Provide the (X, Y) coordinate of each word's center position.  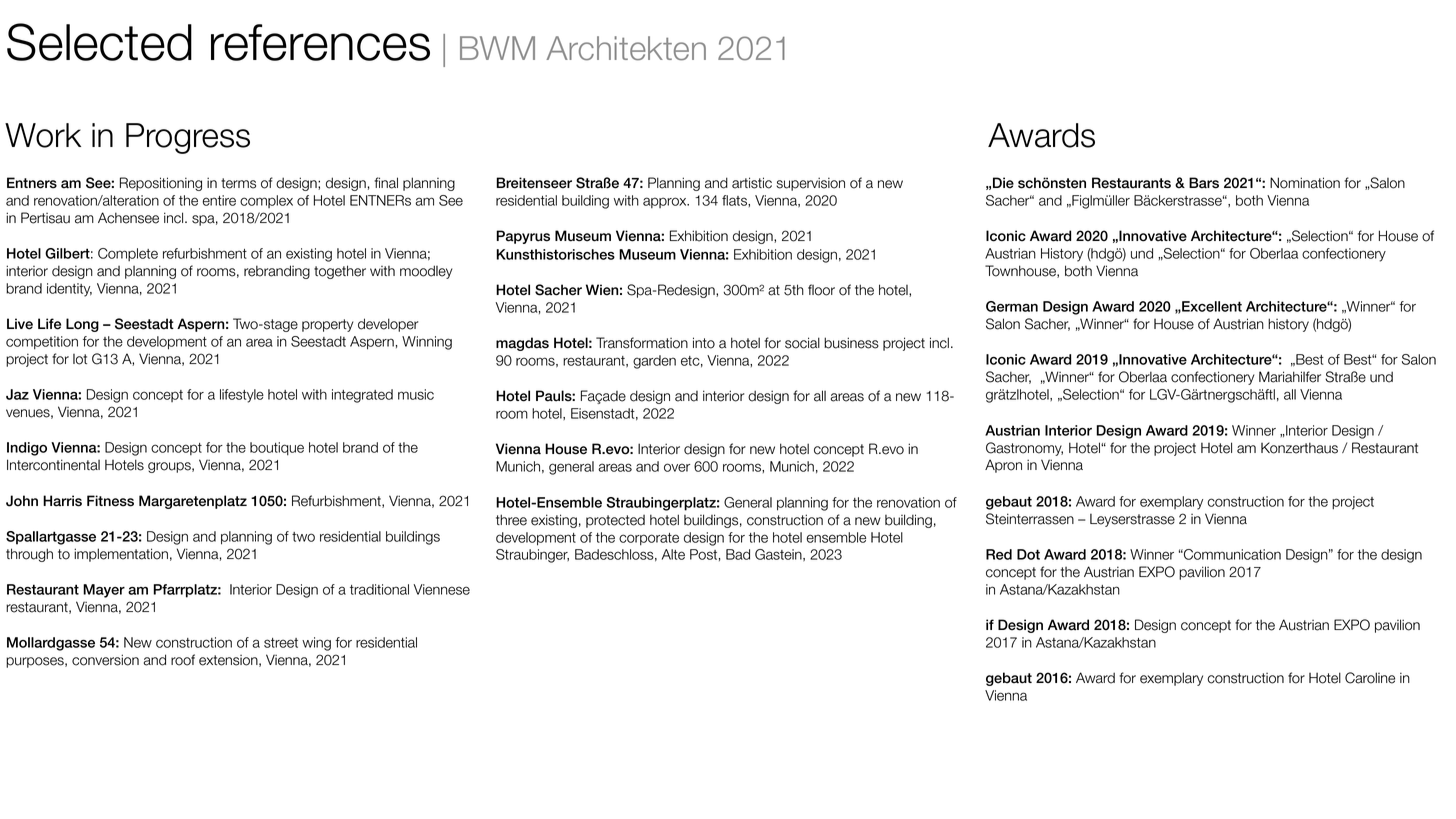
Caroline (1370, 678)
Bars (1204, 183)
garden (654, 362)
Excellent (1211, 306)
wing (316, 644)
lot (80, 359)
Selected (99, 42)
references (320, 42)
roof (183, 660)
